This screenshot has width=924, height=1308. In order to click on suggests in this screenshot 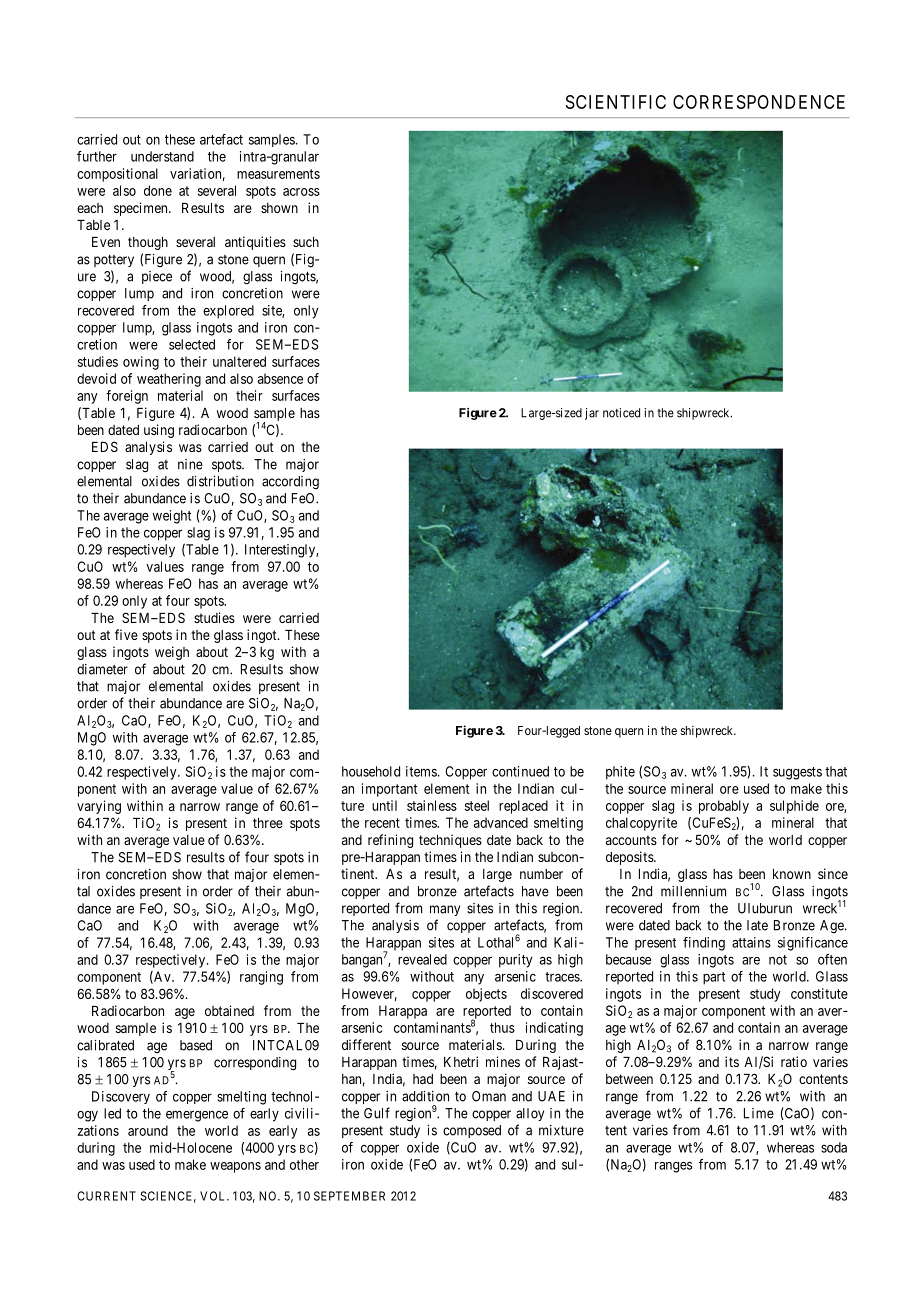, I will do `click(797, 773)`.
